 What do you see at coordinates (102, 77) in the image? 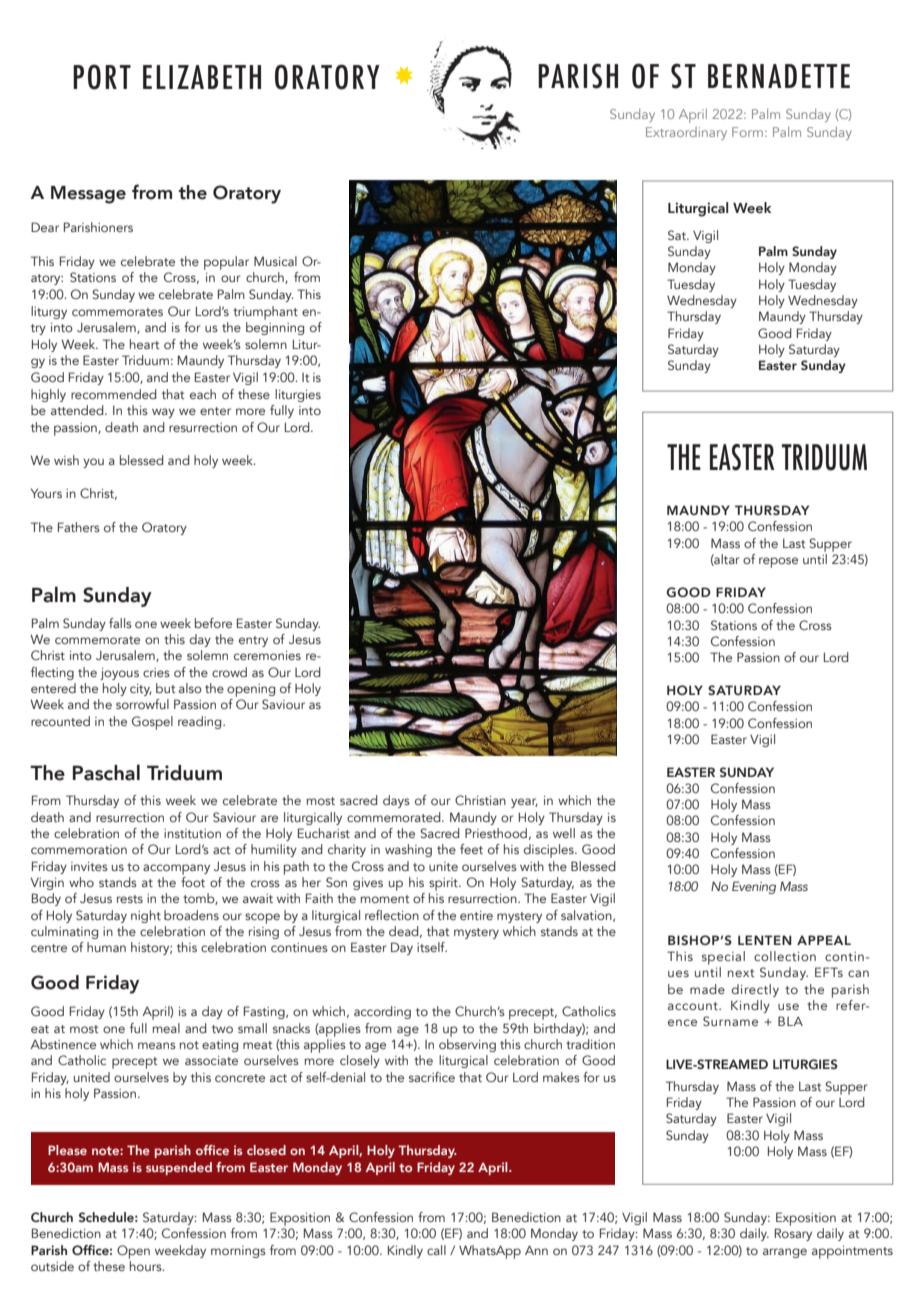
I see `PORT` at bounding box center [102, 77].
